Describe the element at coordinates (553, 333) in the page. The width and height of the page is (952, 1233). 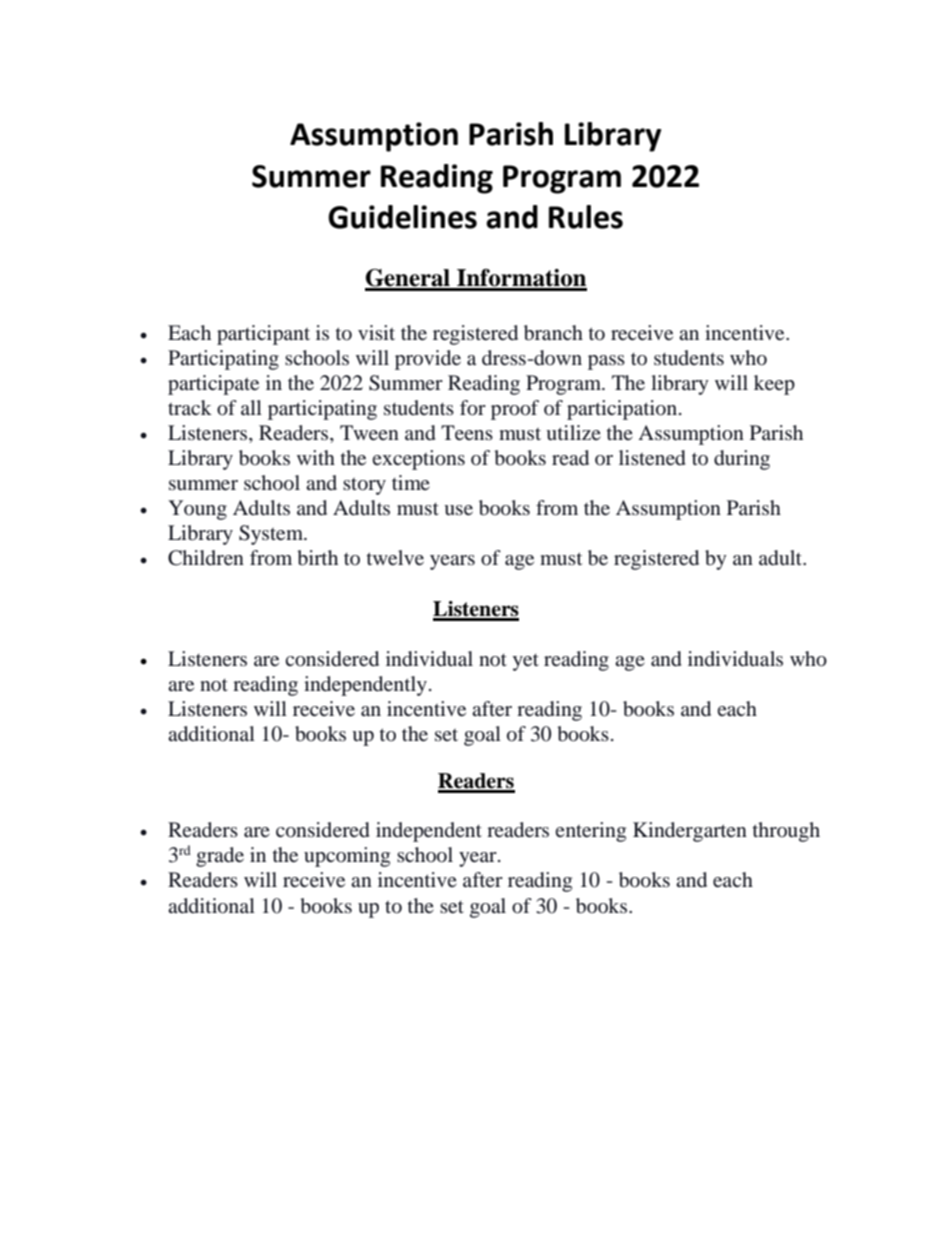
I see `branch` at that location.
